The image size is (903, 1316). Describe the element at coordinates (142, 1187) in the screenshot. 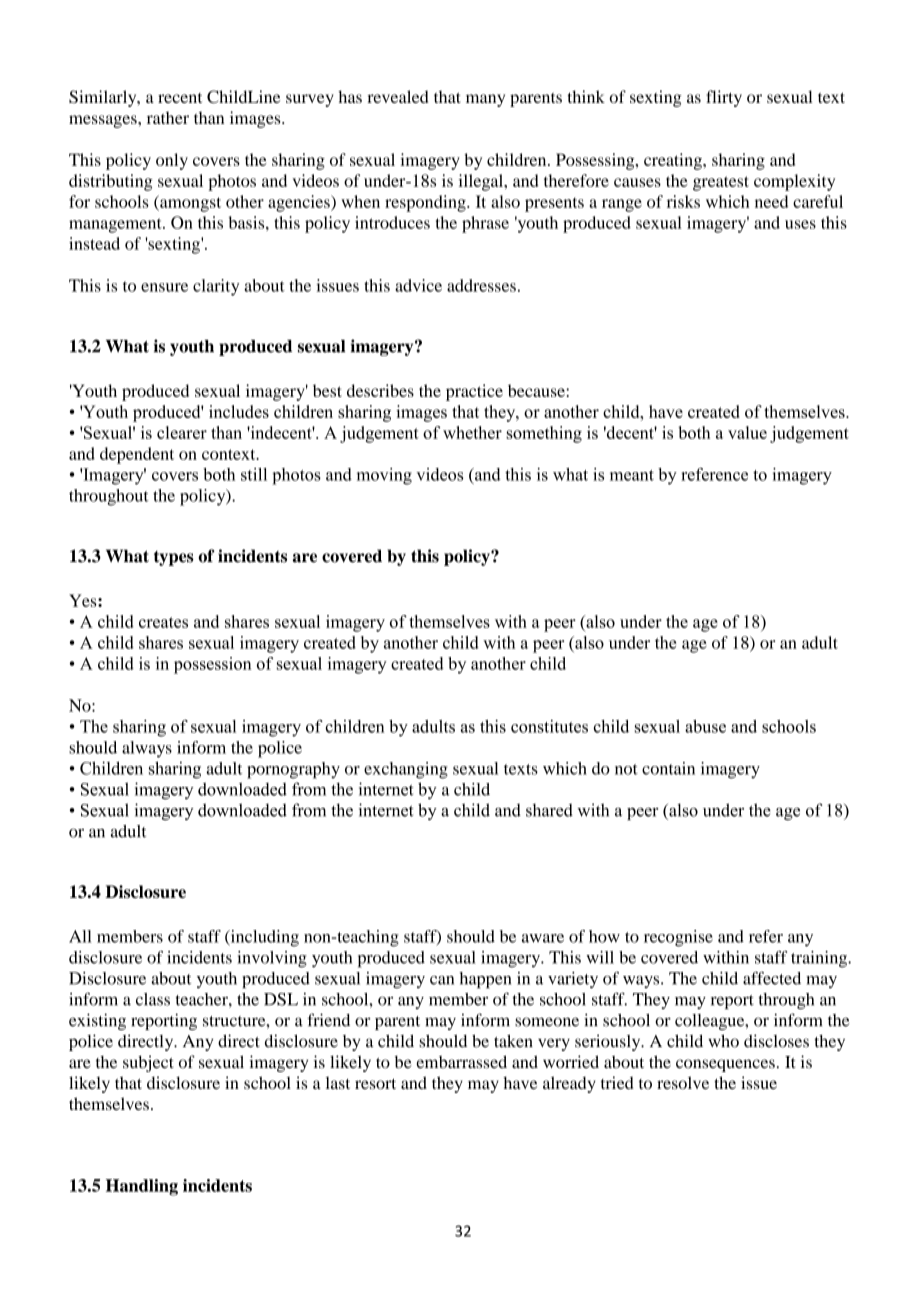

I see `Handling` at that location.
